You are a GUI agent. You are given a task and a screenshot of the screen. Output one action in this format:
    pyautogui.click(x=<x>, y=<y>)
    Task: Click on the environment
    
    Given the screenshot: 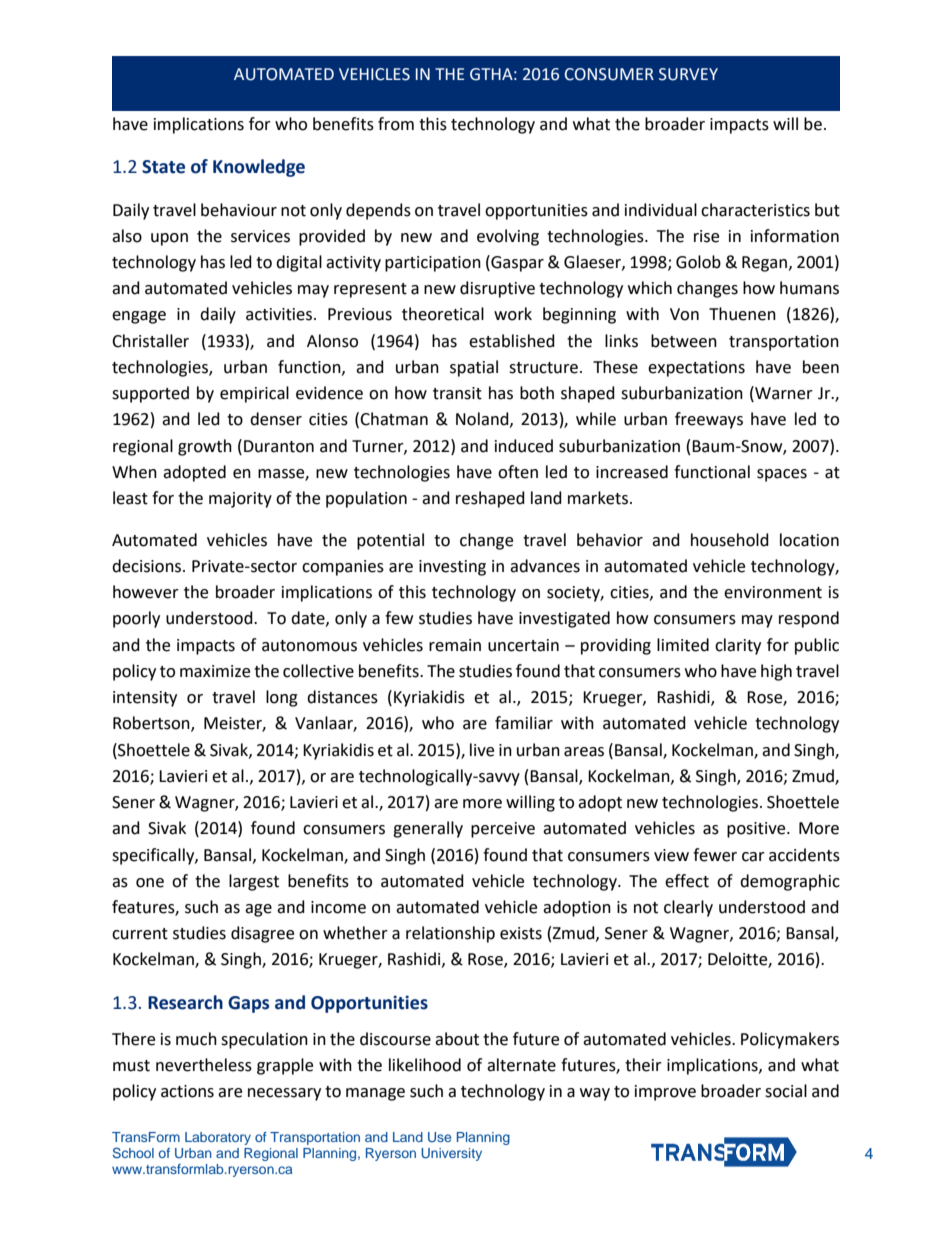 What is the action you would take?
    pyautogui.click(x=773, y=592)
